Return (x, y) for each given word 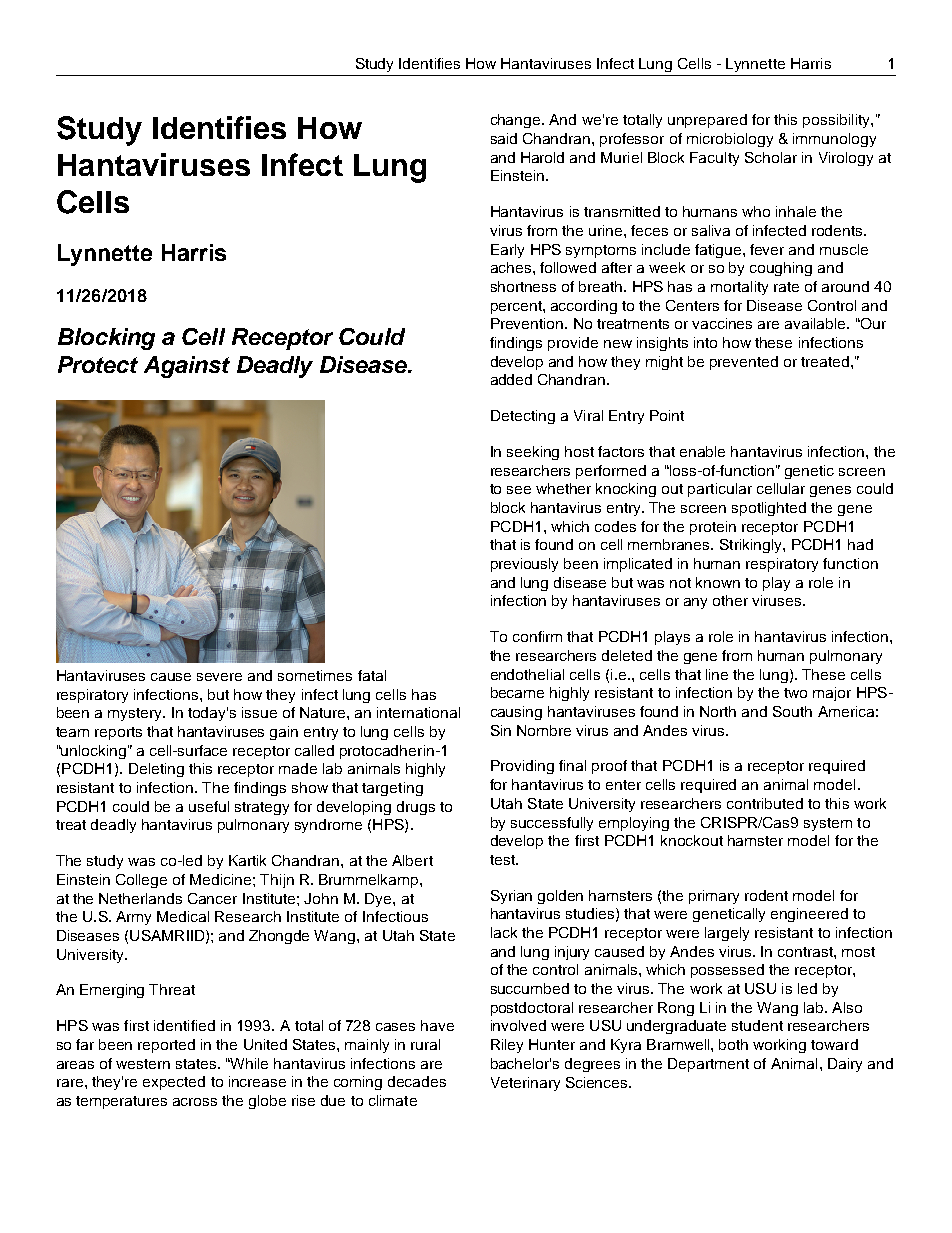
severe (219, 677)
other (730, 600)
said (504, 138)
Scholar (771, 157)
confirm (537, 636)
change (517, 121)
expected (174, 1083)
